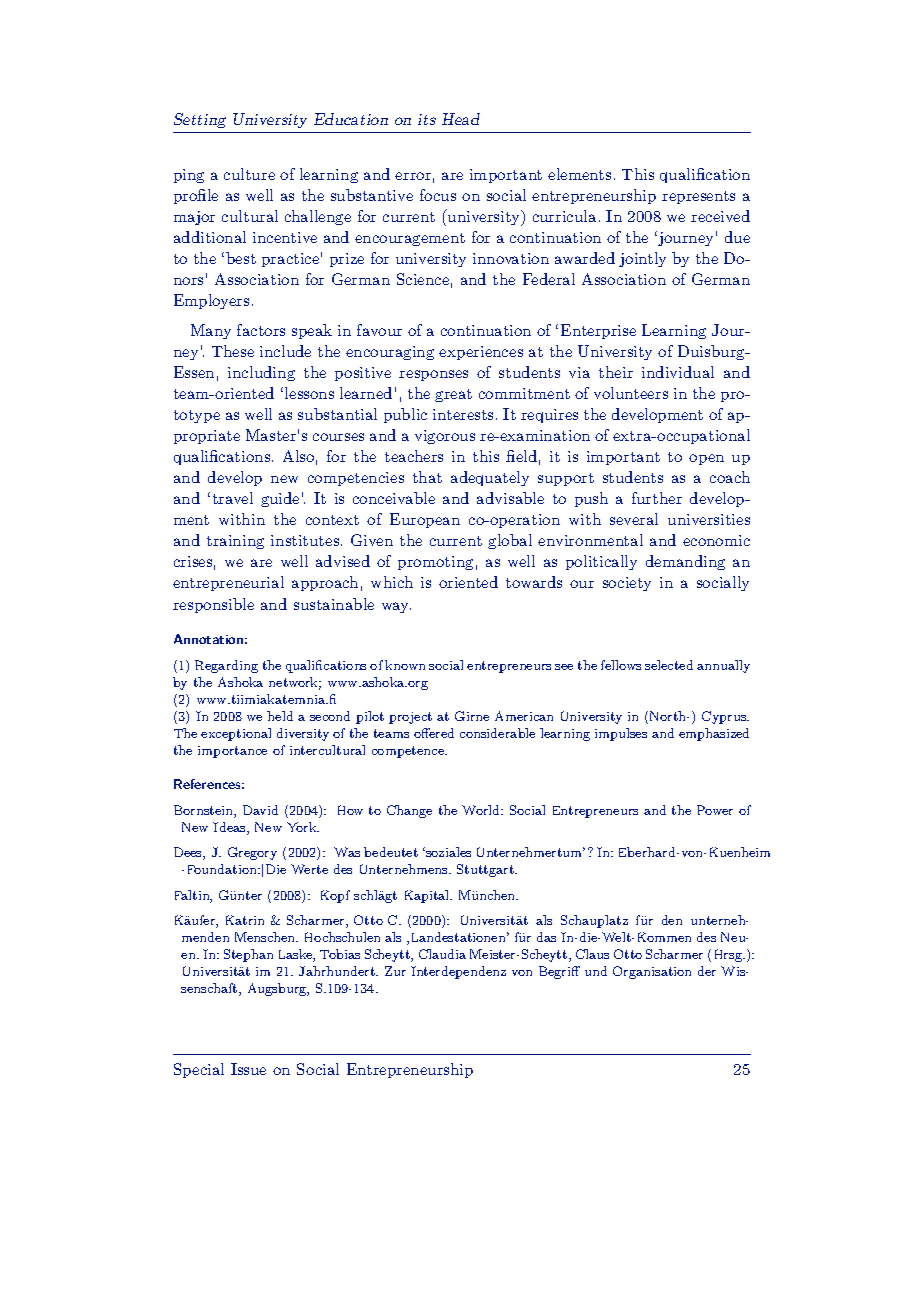 The height and width of the screenshot is (1308, 924). What do you see at coordinates (249, 174) in the screenshot?
I see `culture` at bounding box center [249, 174].
